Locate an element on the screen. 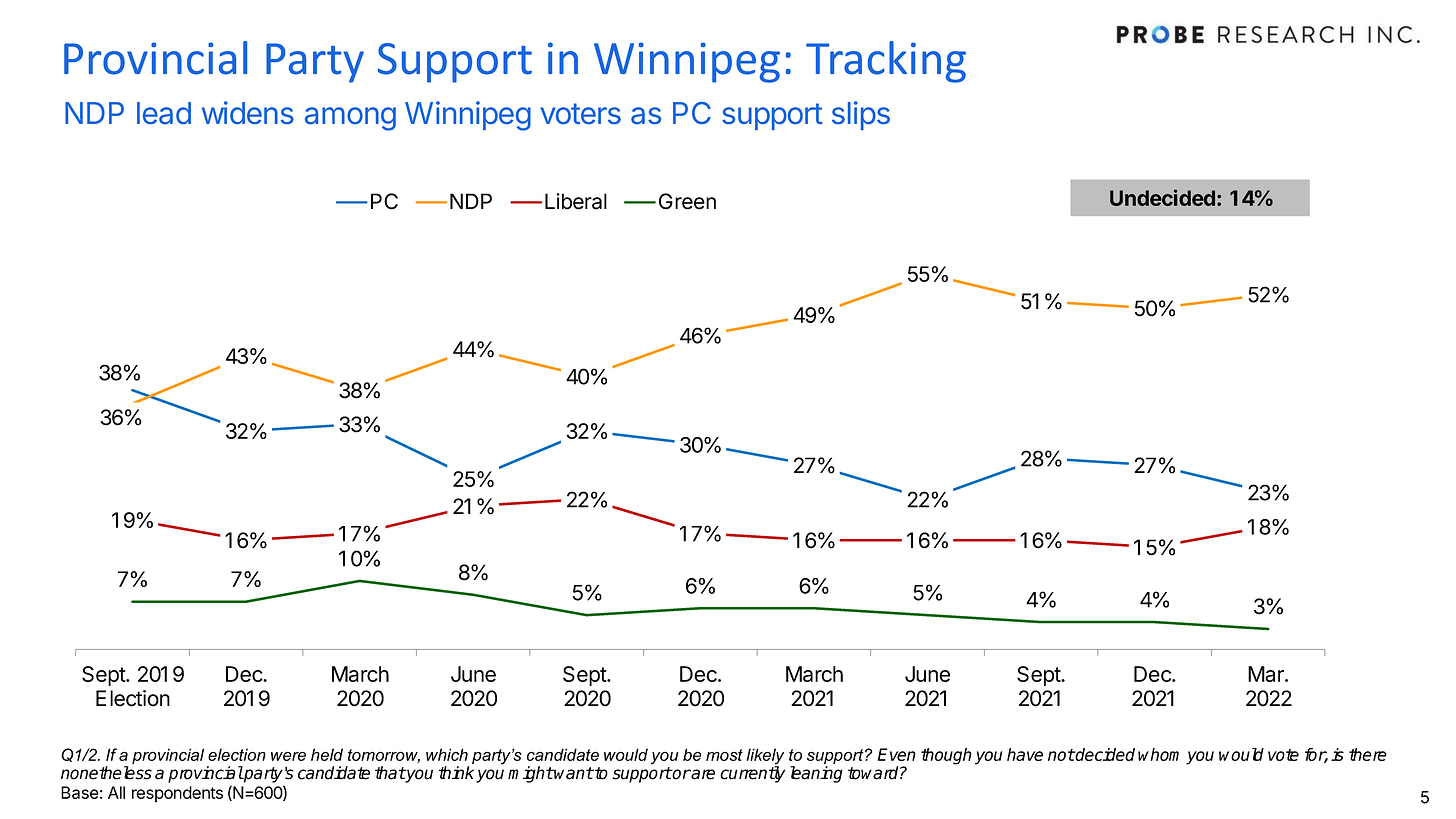 The width and height of the screenshot is (1456, 819). not is located at coordinates (1061, 755).
